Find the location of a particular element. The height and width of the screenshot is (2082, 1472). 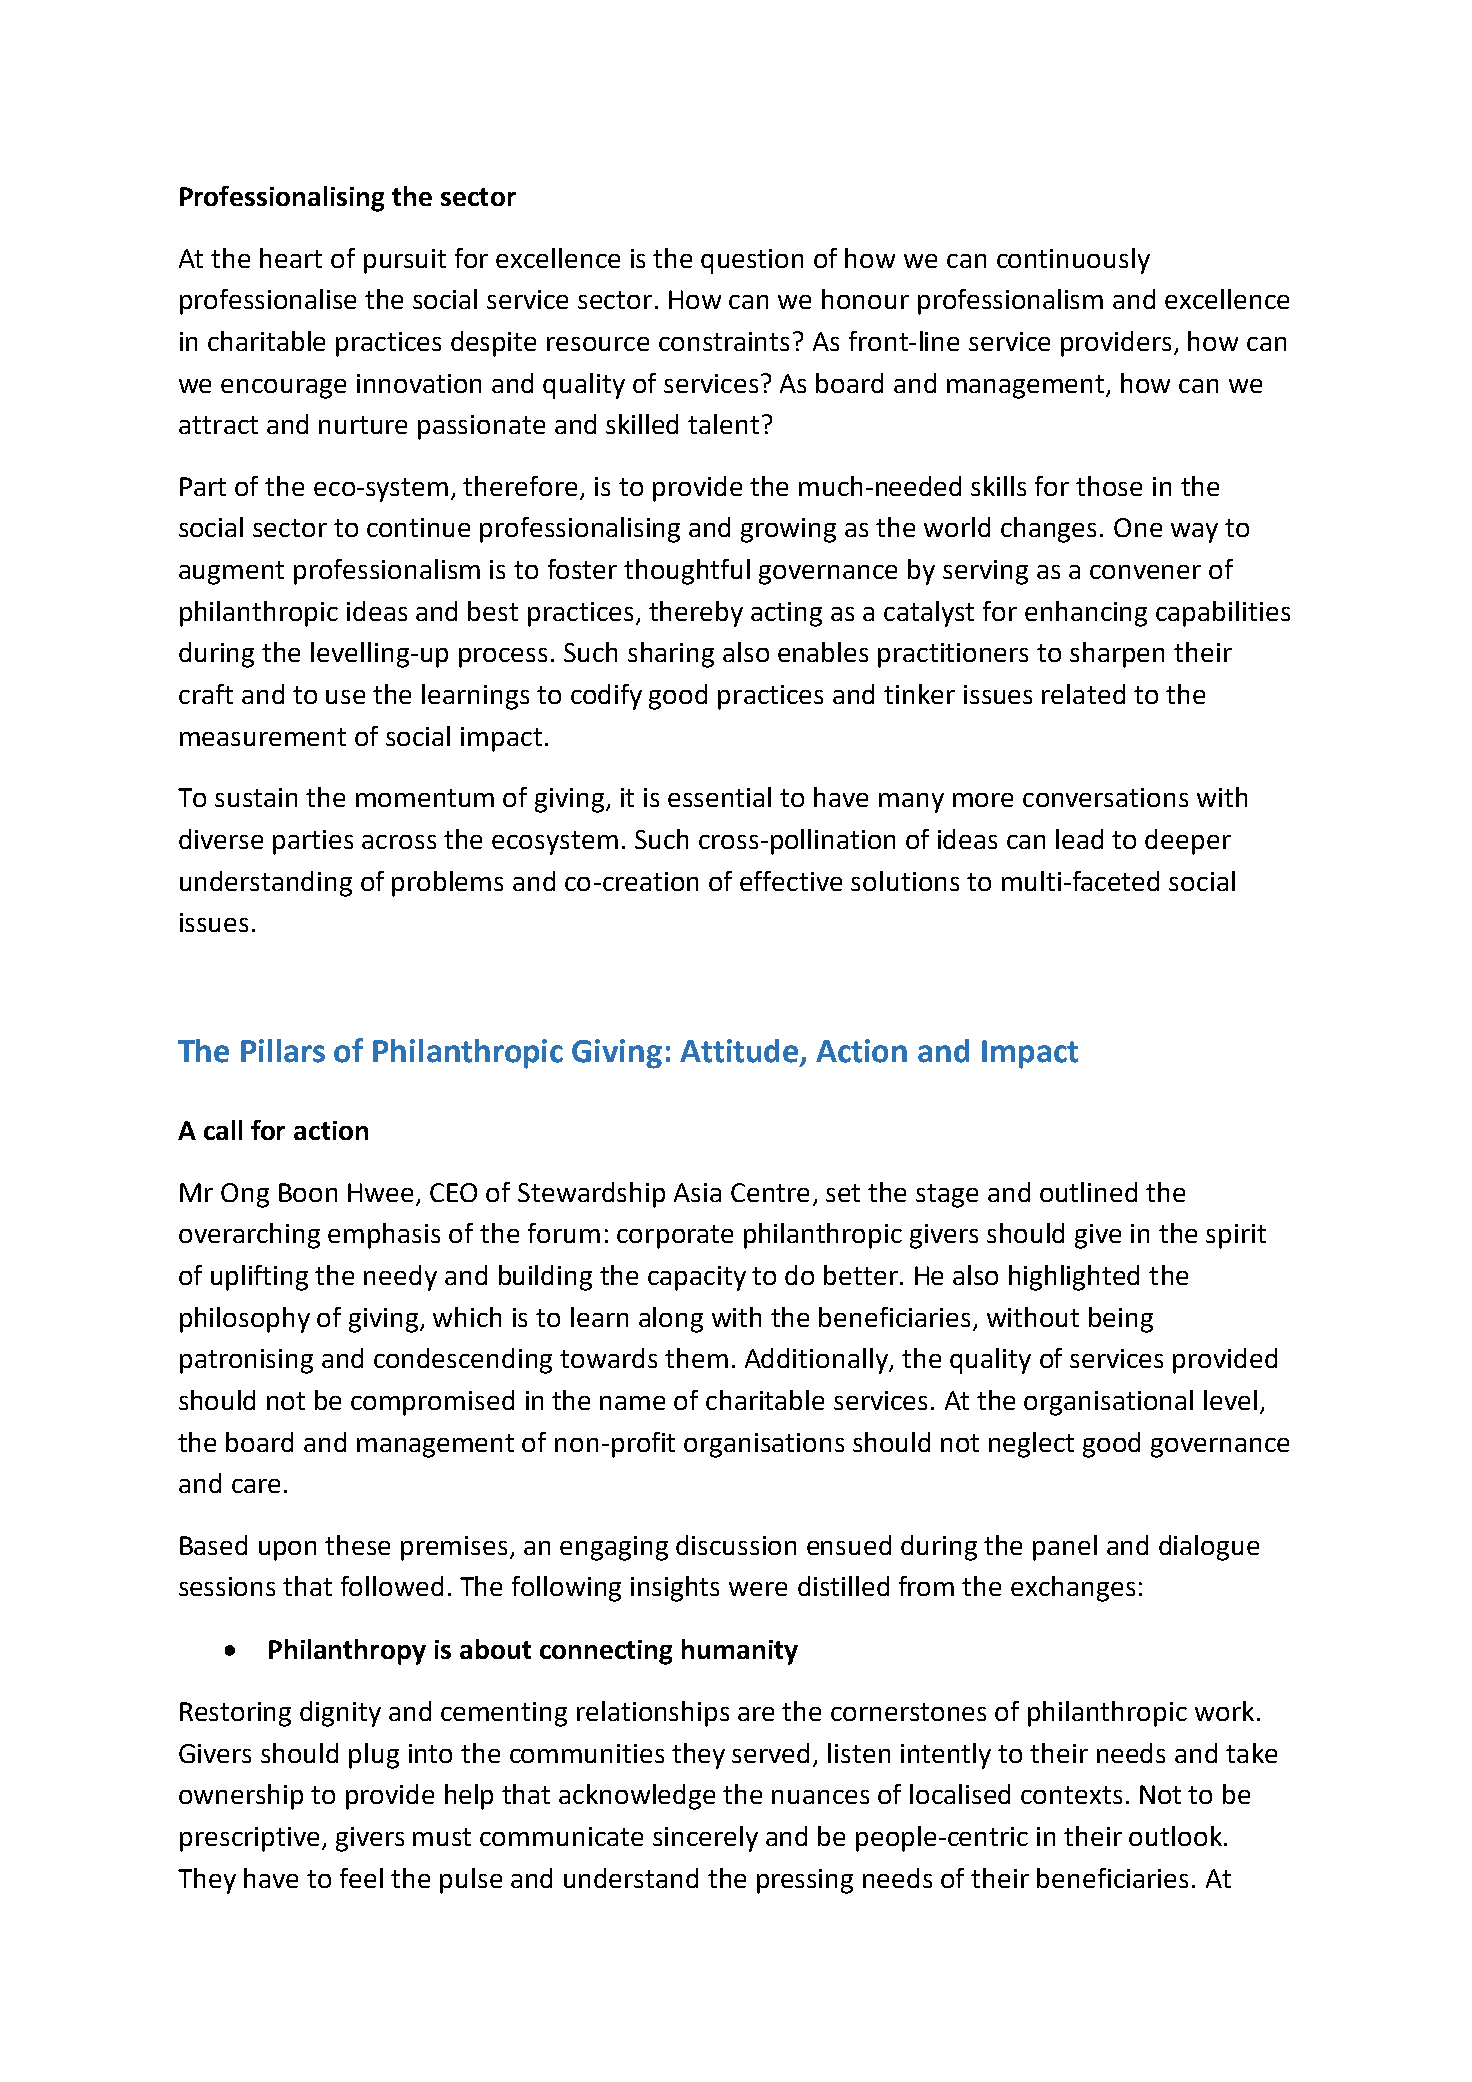

organisations is located at coordinates (764, 1445).
